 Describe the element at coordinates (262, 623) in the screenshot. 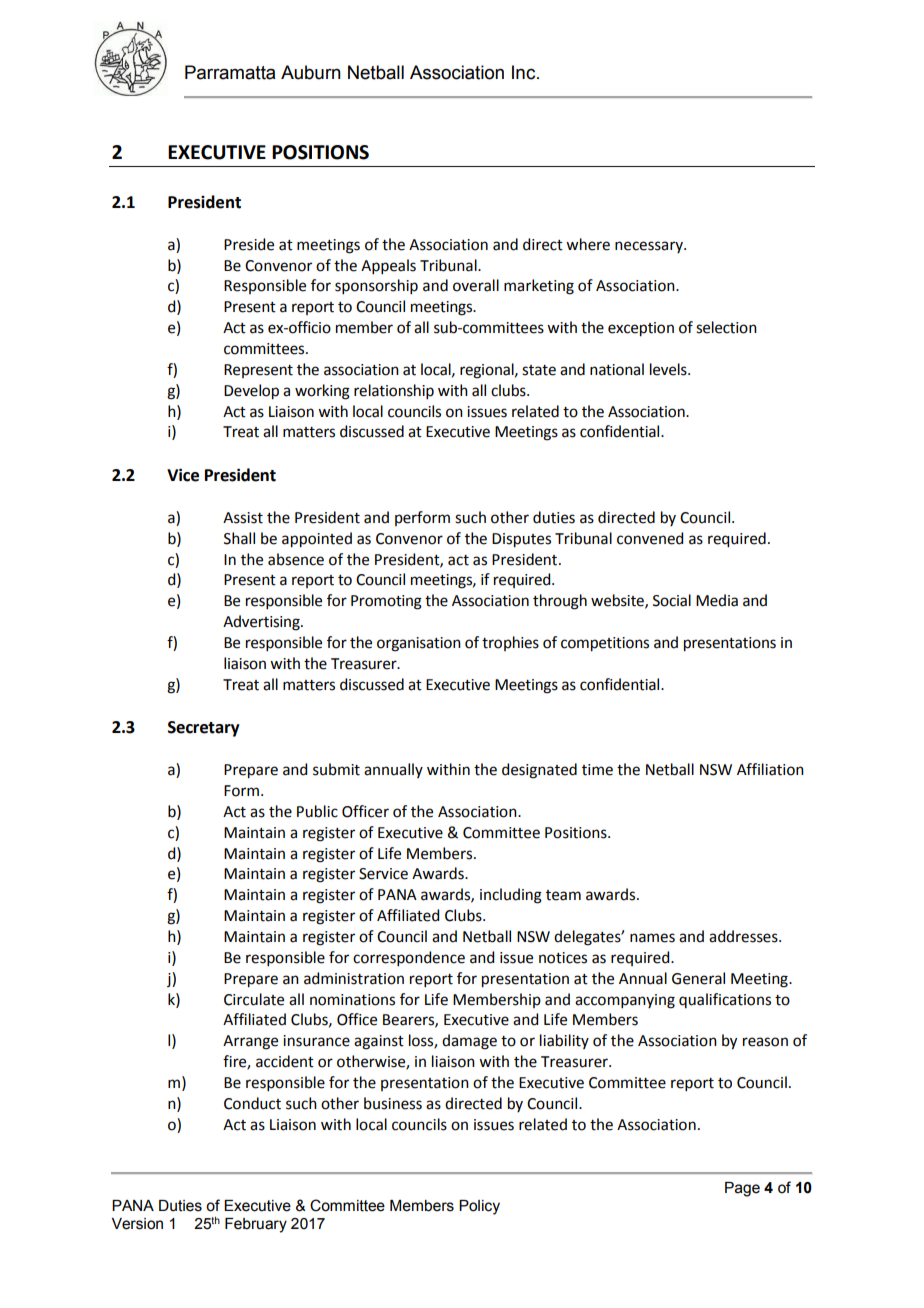

I see `Advertising` at that location.
